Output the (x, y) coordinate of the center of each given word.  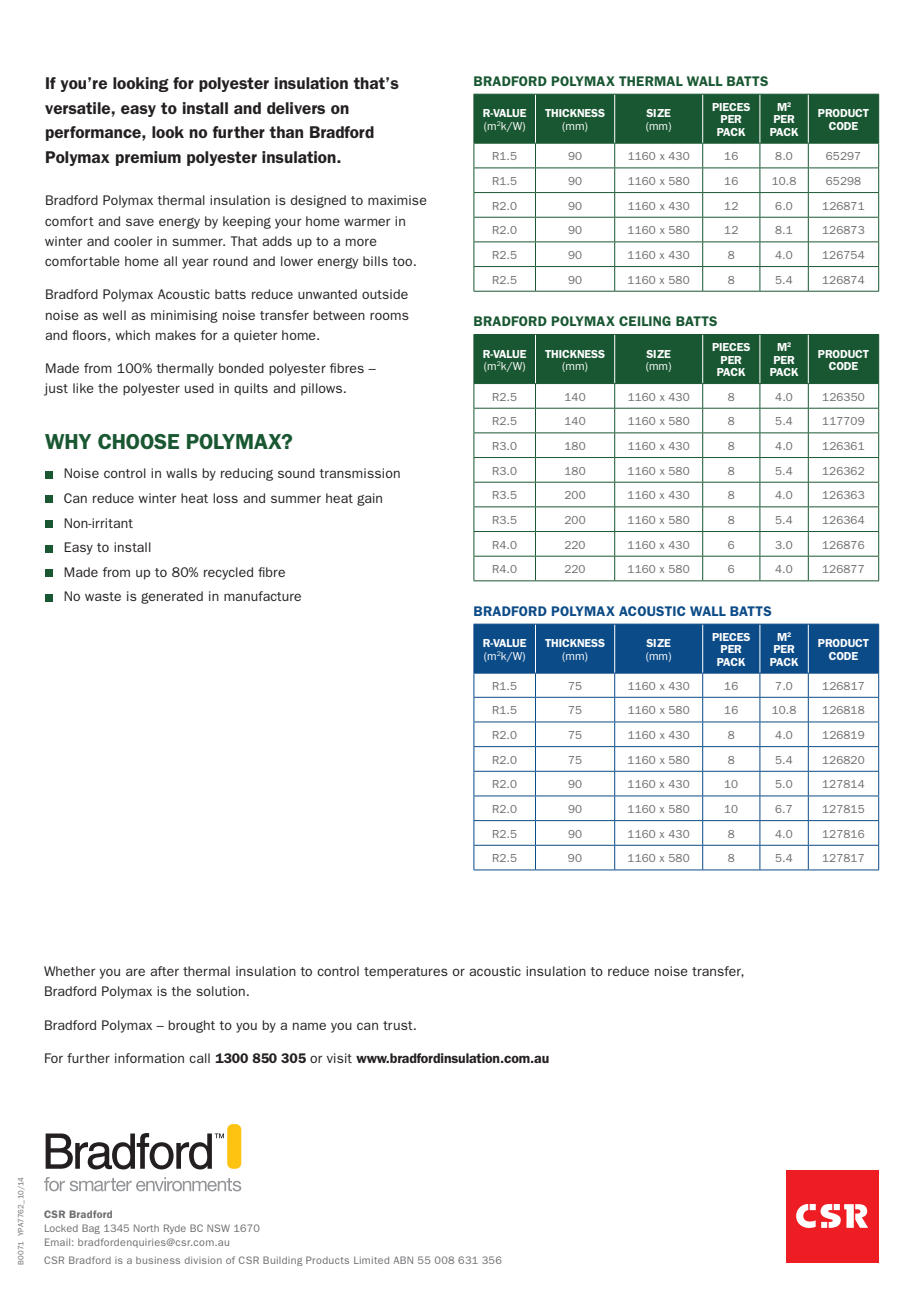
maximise (397, 200)
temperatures (406, 972)
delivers (296, 108)
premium (148, 158)
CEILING (645, 321)
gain (369, 499)
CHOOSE (138, 441)
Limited (371, 1260)
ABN (403, 1260)
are (135, 972)
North (146, 1228)
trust (399, 1025)
